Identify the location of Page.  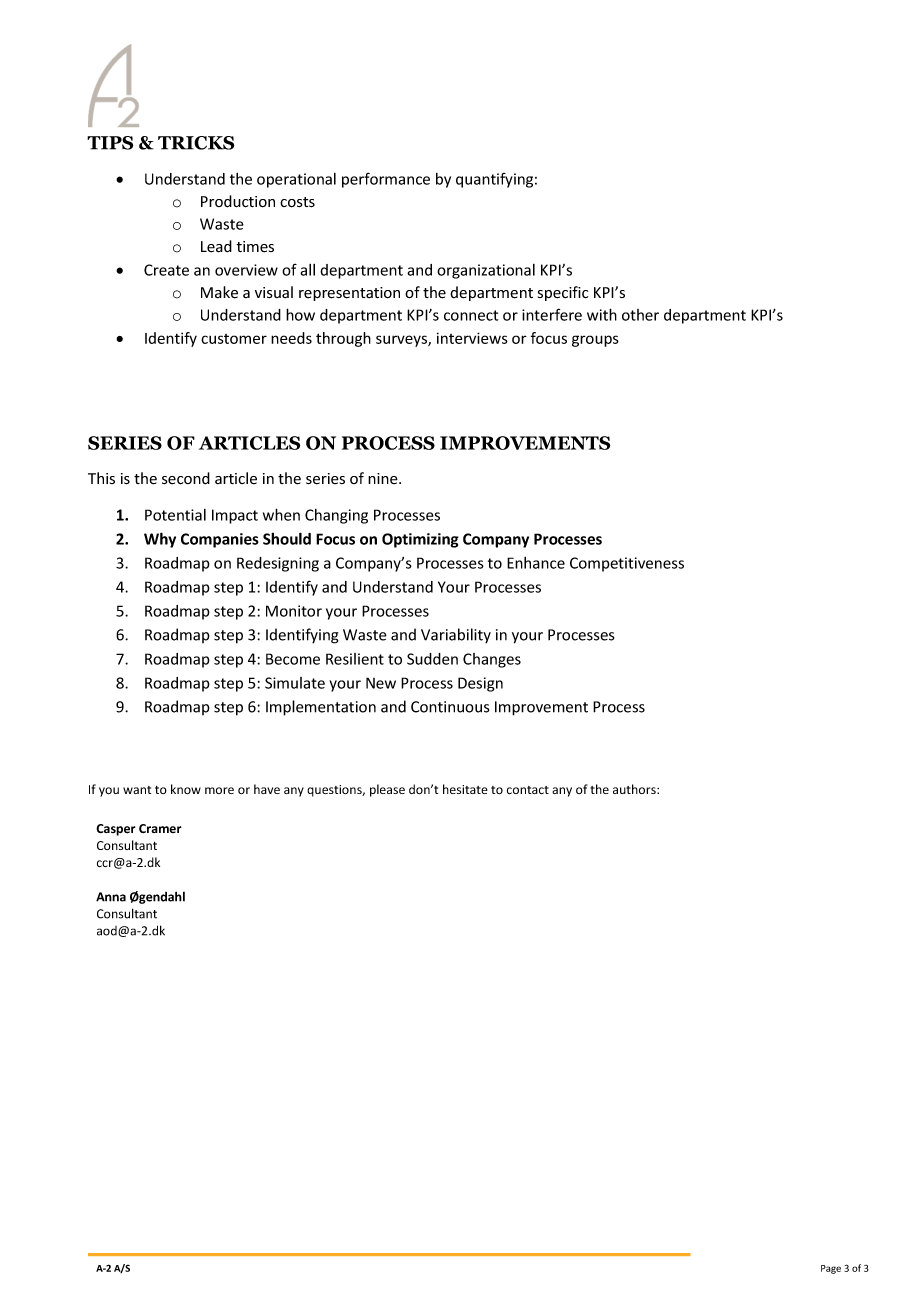
(831, 1269).
